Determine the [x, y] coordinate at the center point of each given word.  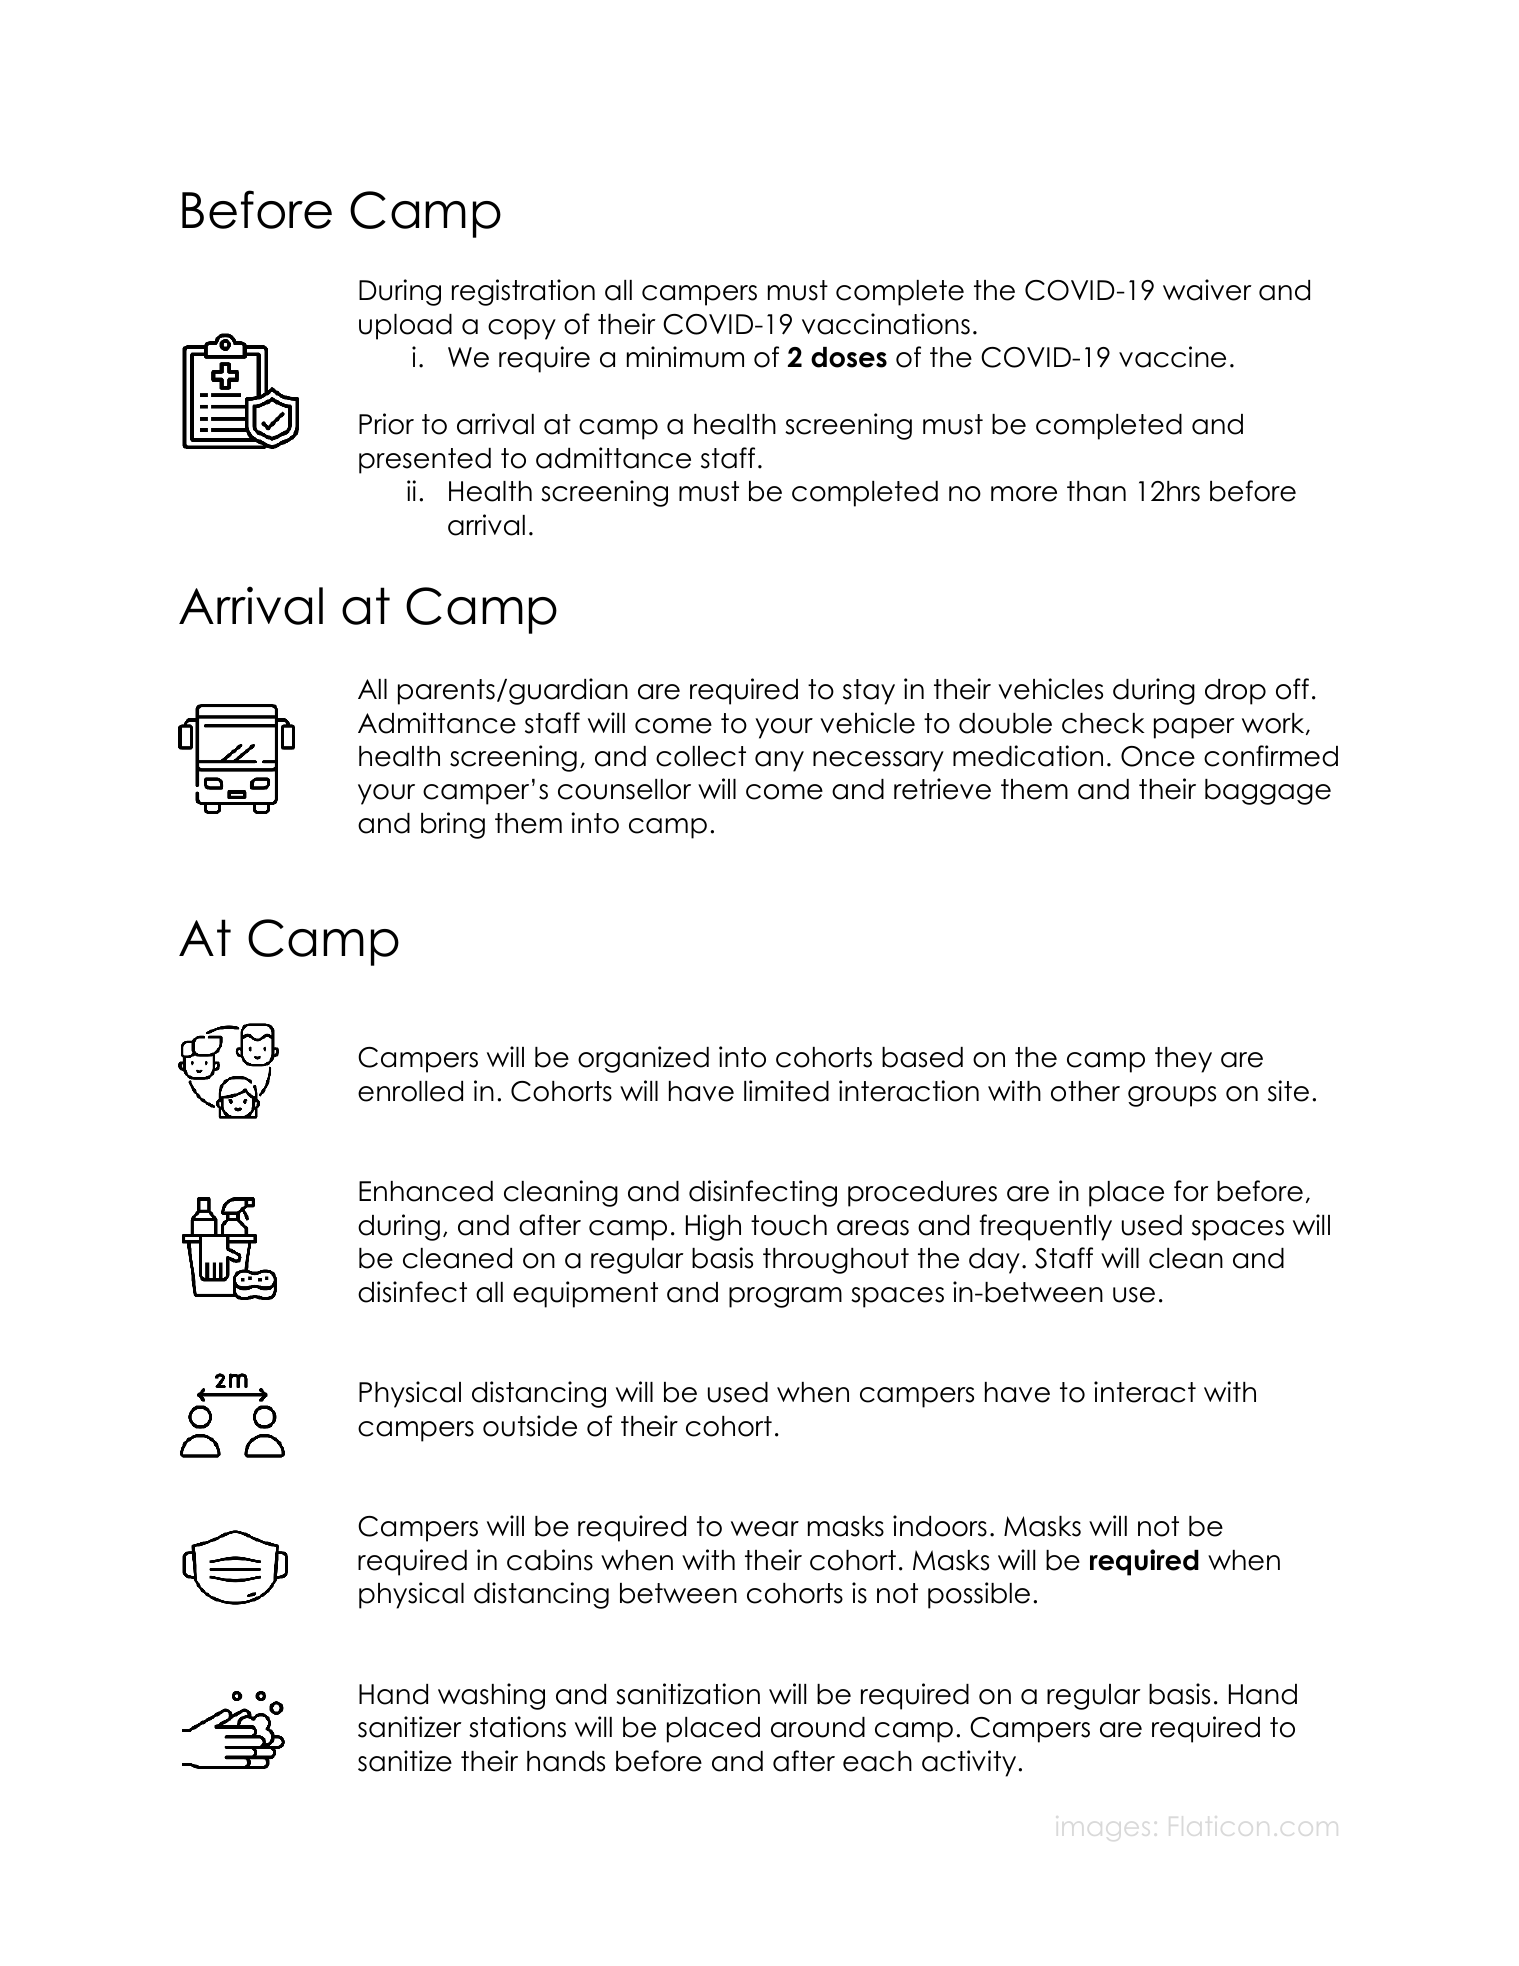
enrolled [410, 1091]
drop [1235, 692]
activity [970, 1763]
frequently [1046, 1227]
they [1183, 1060]
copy [522, 329]
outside [530, 1426]
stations [517, 1727]
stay [869, 692]
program [785, 1297]
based [922, 1057]
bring [453, 825]
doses [849, 357]
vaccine [1172, 357]
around [818, 1727]
